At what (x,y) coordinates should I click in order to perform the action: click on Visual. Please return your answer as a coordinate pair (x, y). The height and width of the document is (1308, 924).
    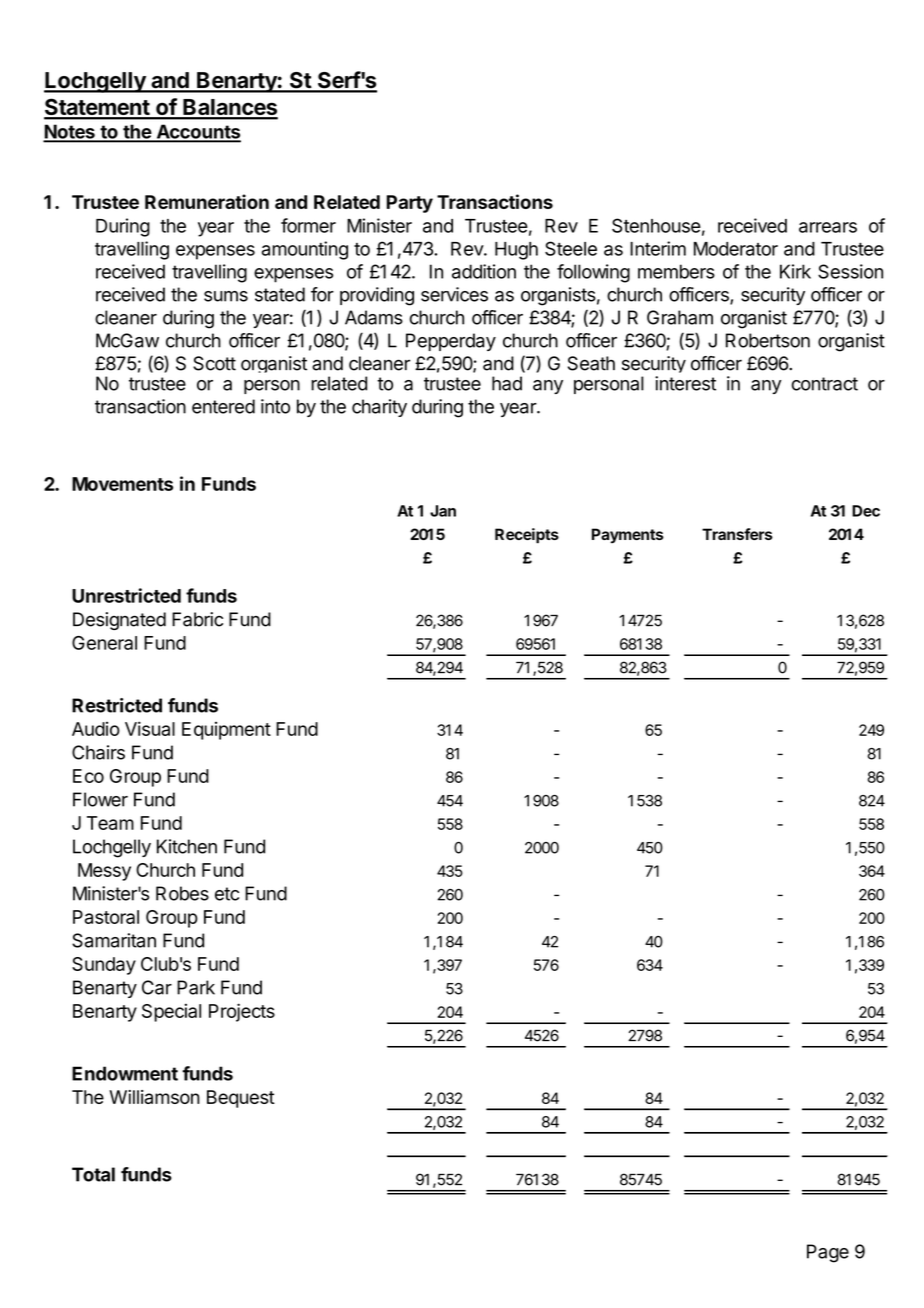
    Looking at the image, I should click on (150, 728).
